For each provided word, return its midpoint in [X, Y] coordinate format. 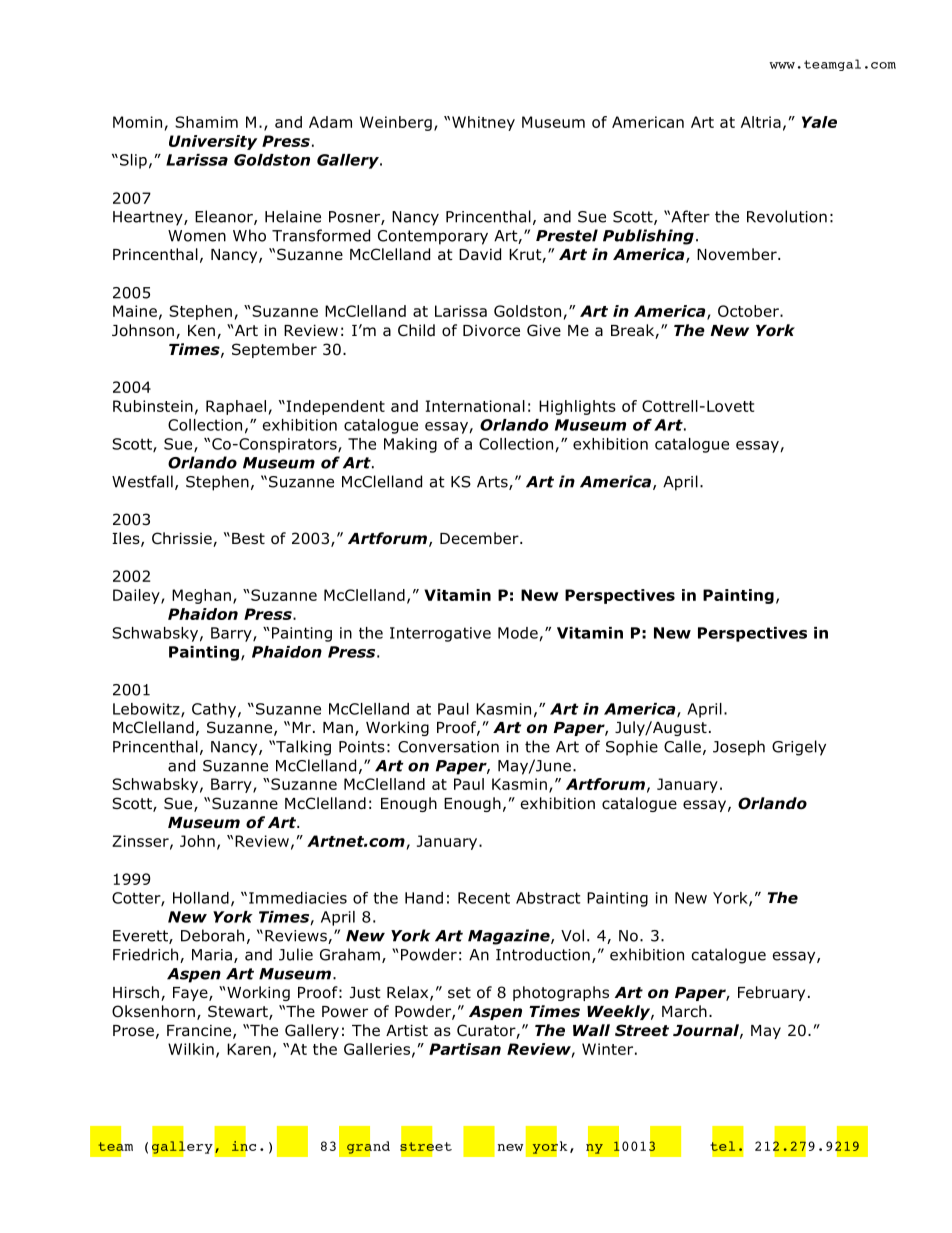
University [213, 142]
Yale [819, 122]
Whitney [483, 123]
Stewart [239, 1012]
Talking [302, 748]
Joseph [739, 748]
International [475, 406]
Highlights [577, 407]
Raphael [236, 407]
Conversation [448, 747]
